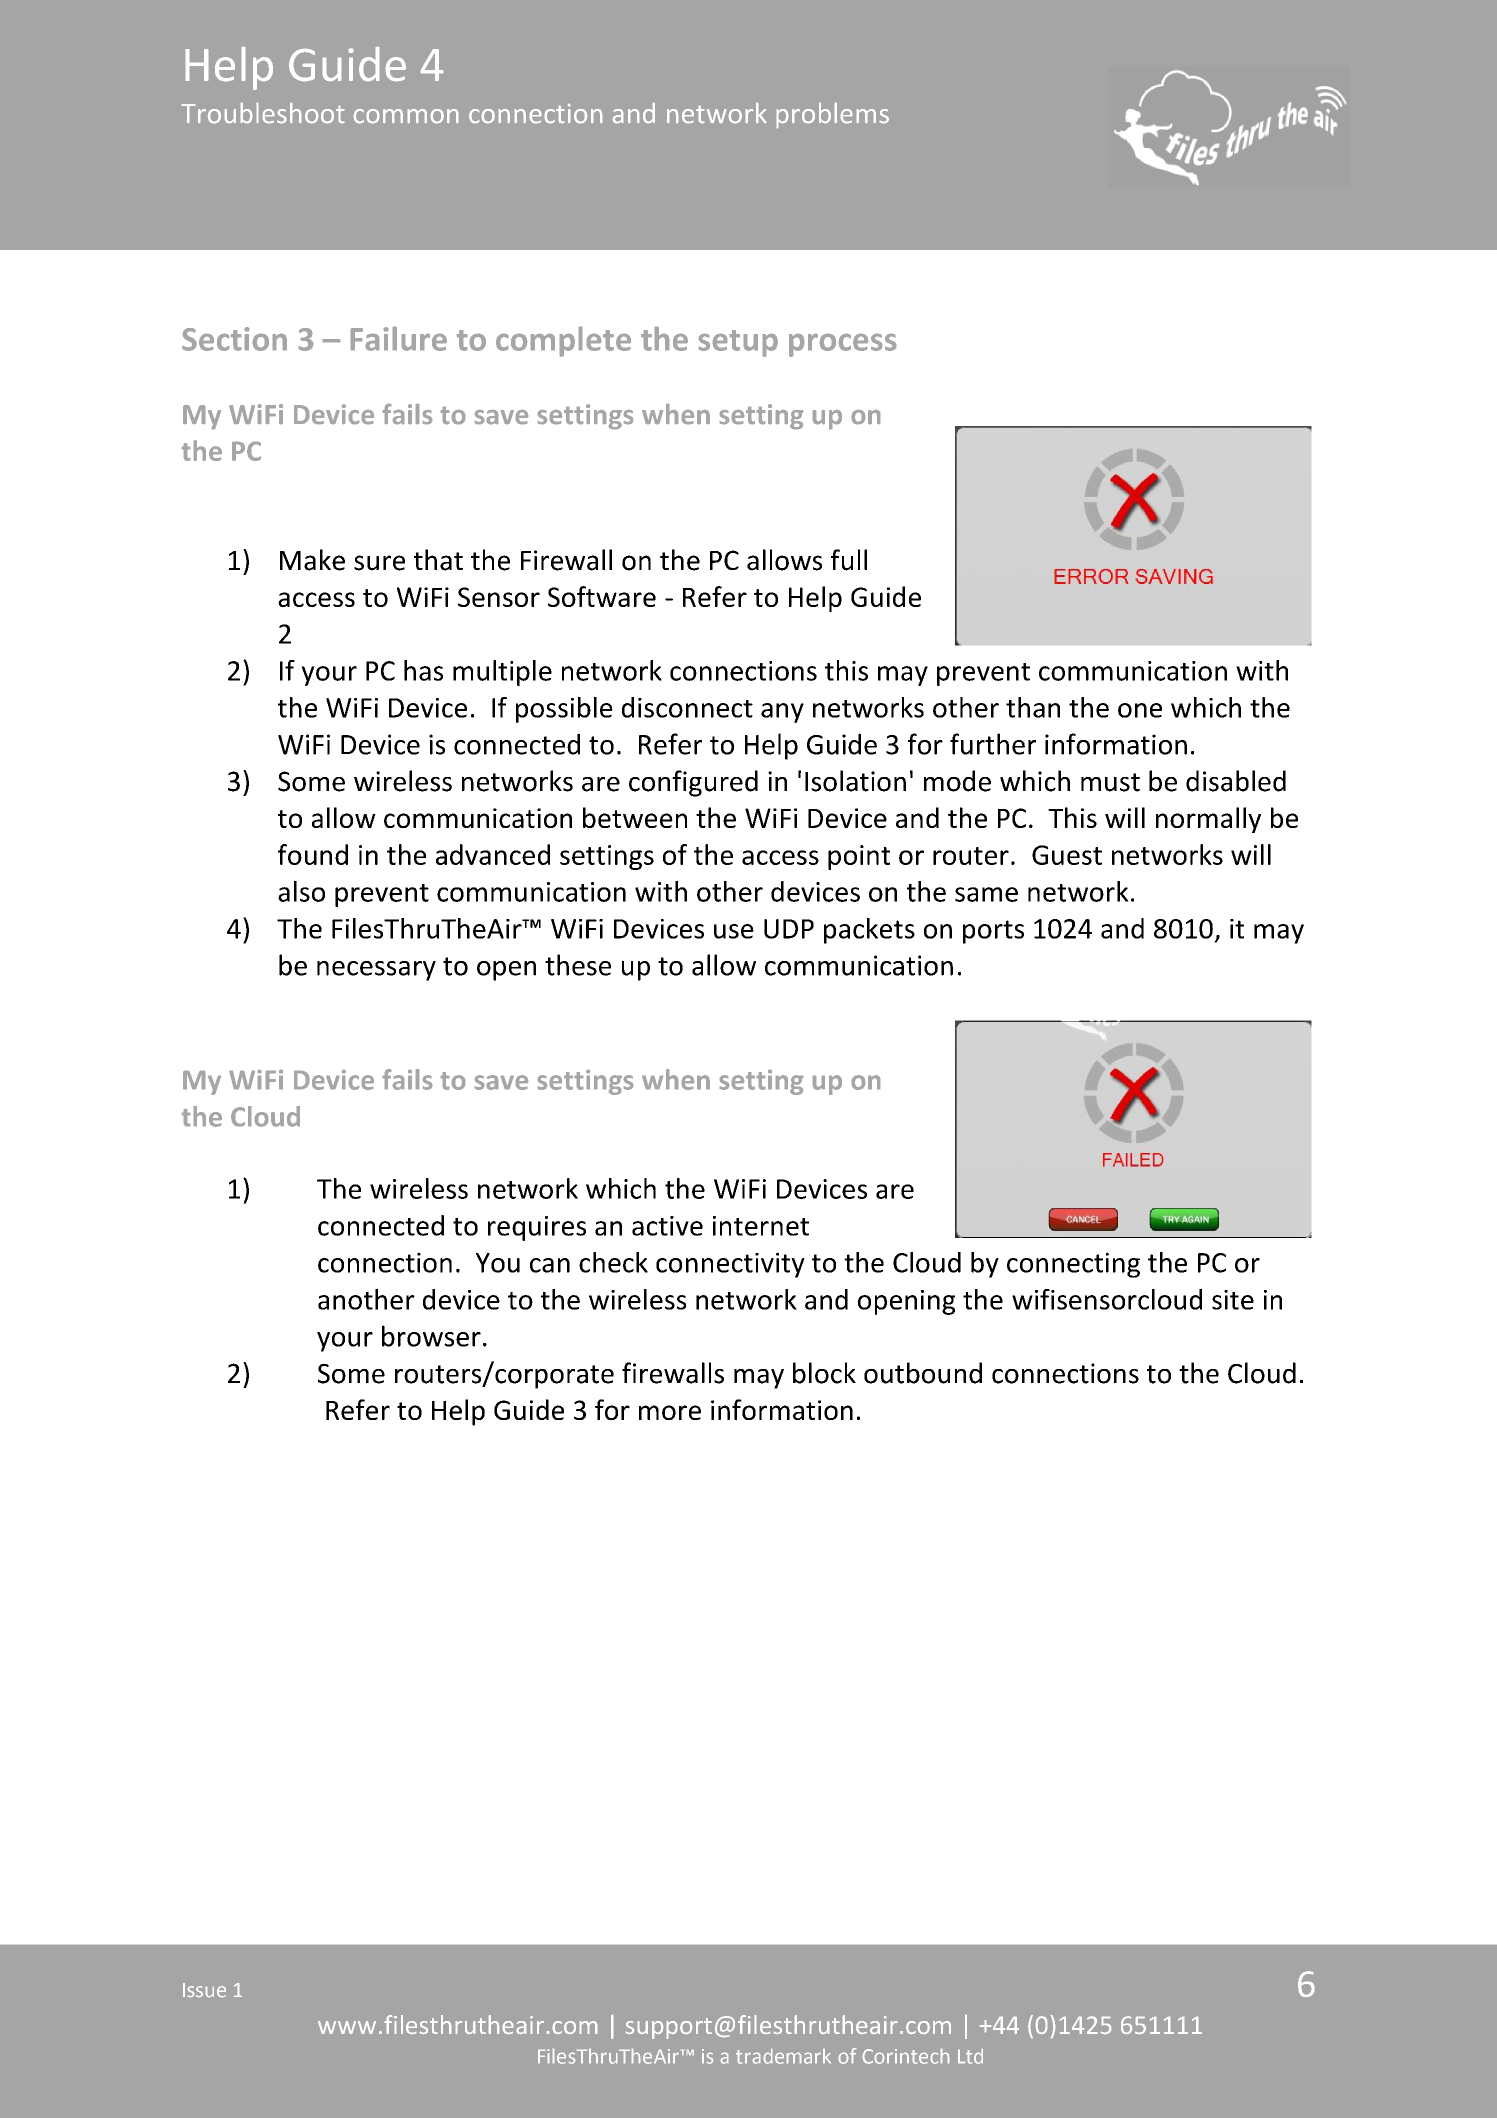  I want to click on more, so click(670, 1412).
